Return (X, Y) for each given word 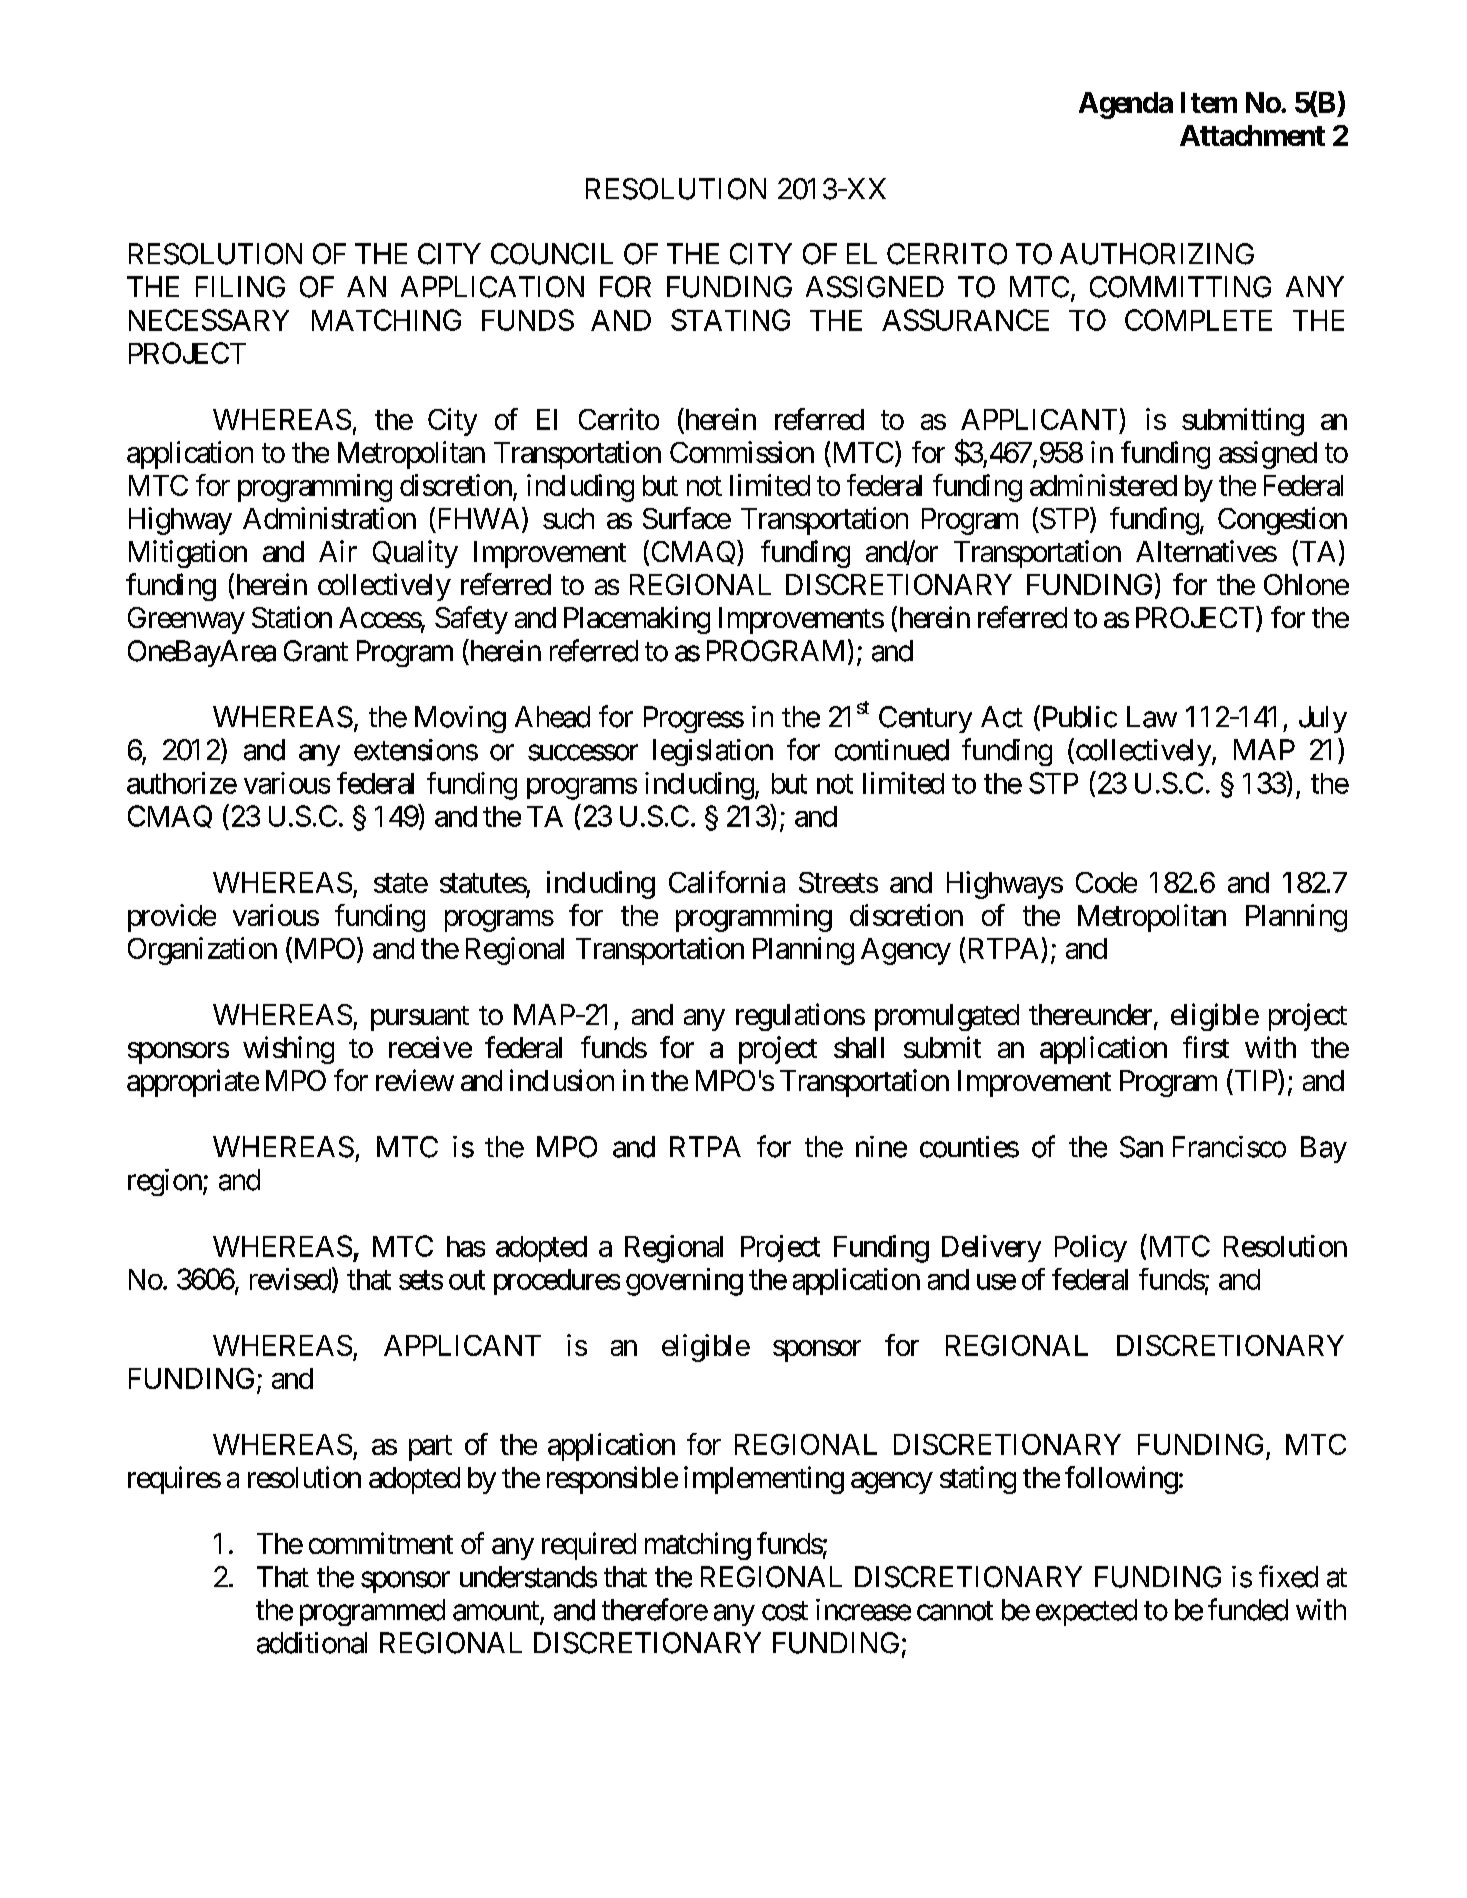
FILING (240, 287)
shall (859, 1047)
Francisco (1229, 1147)
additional (312, 1643)
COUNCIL (552, 254)
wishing (288, 1050)
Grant (316, 651)
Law (1152, 717)
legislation (713, 752)
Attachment (1252, 135)
